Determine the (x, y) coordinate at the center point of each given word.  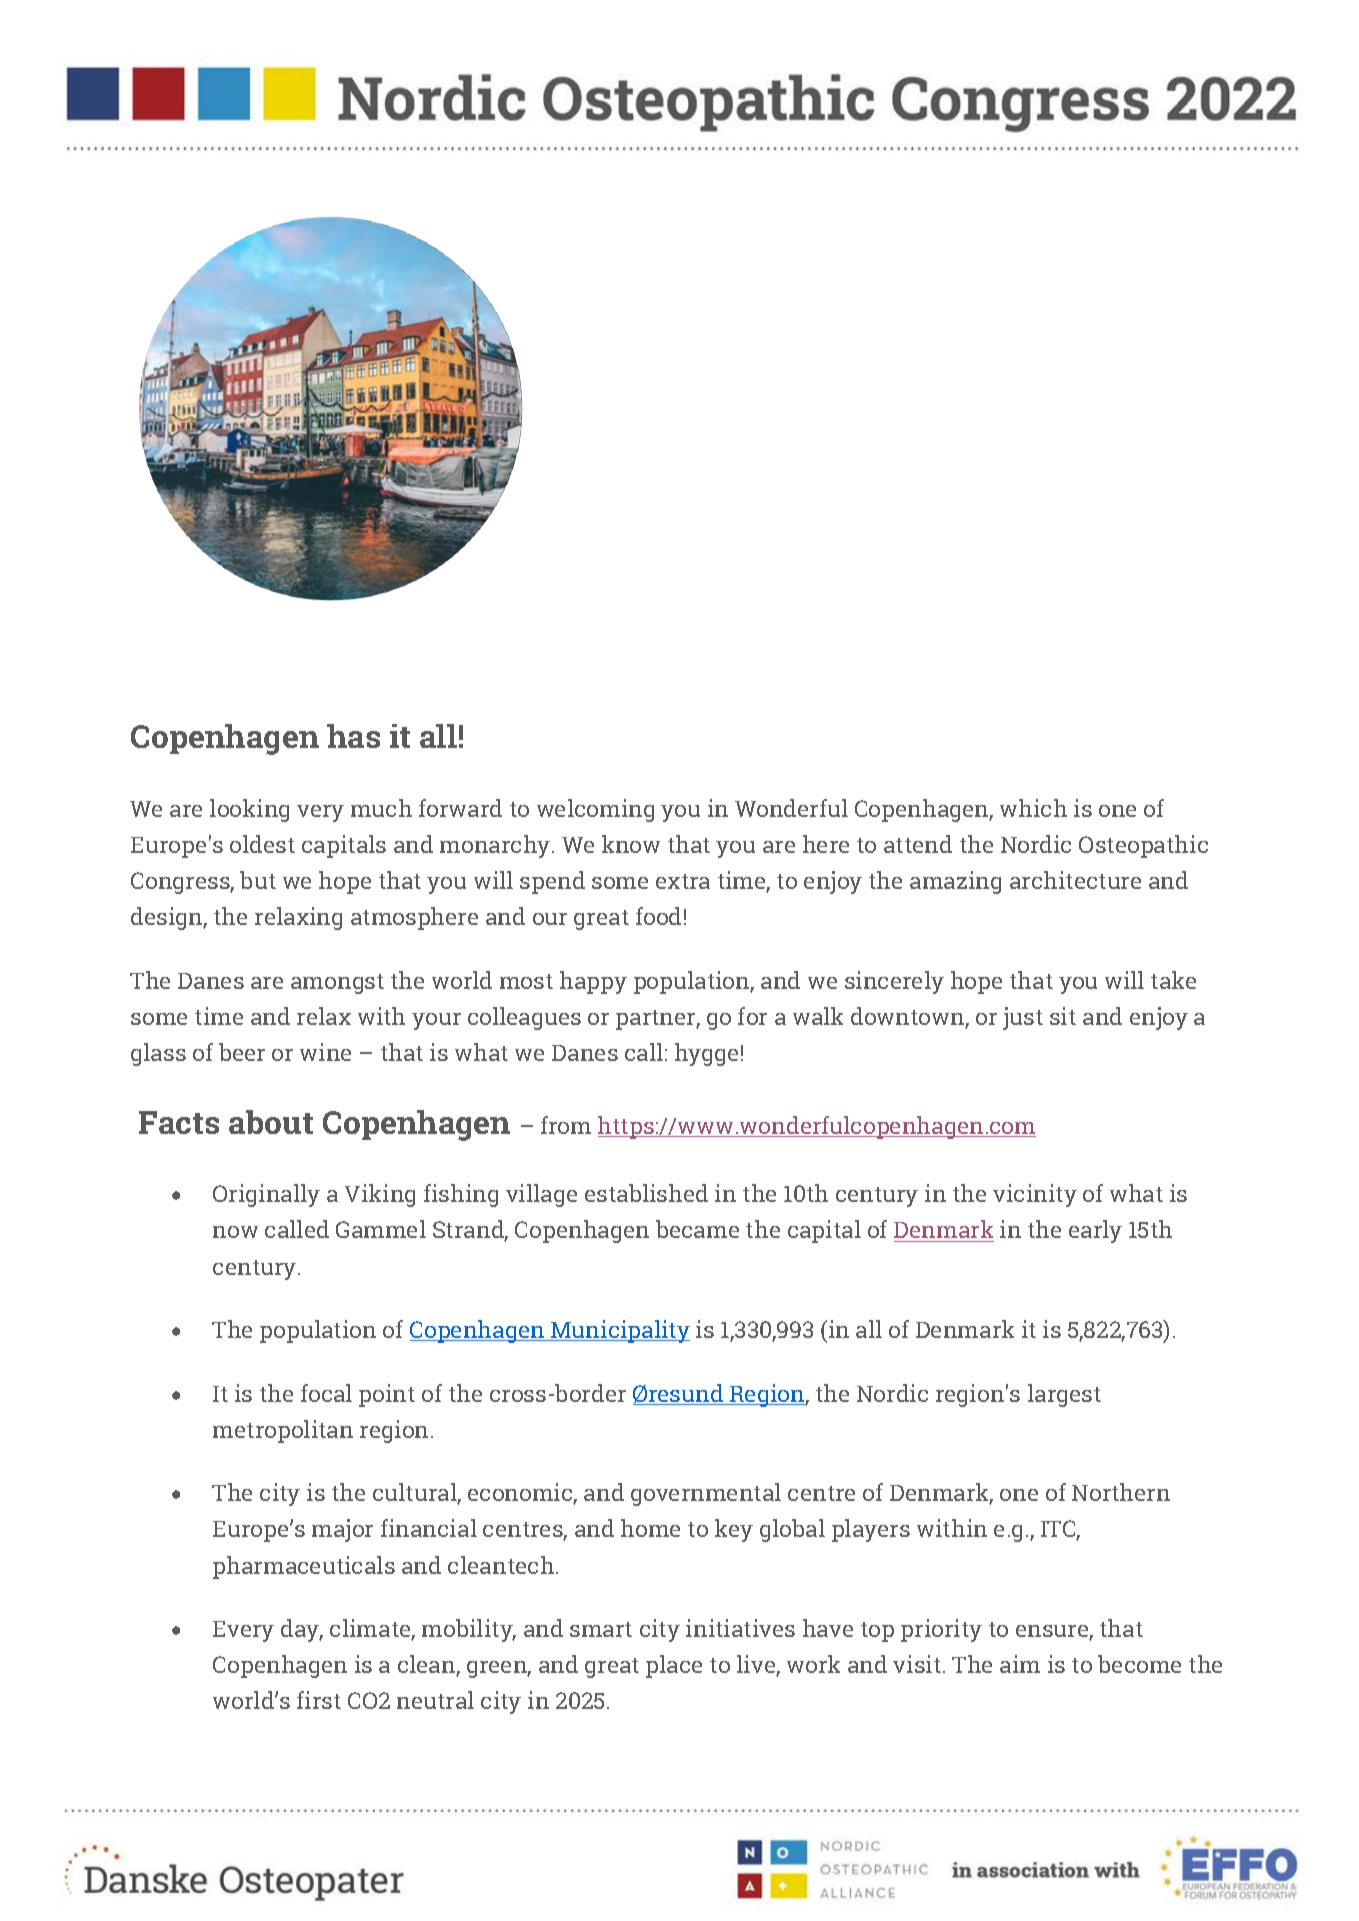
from (566, 1125)
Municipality (619, 1331)
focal (326, 1393)
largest (1064, 1395)
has (353, 736)
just (1023, 1018)
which (1033, 808)
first (319, 1700)
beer (242, 1052)
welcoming (595, 810)
